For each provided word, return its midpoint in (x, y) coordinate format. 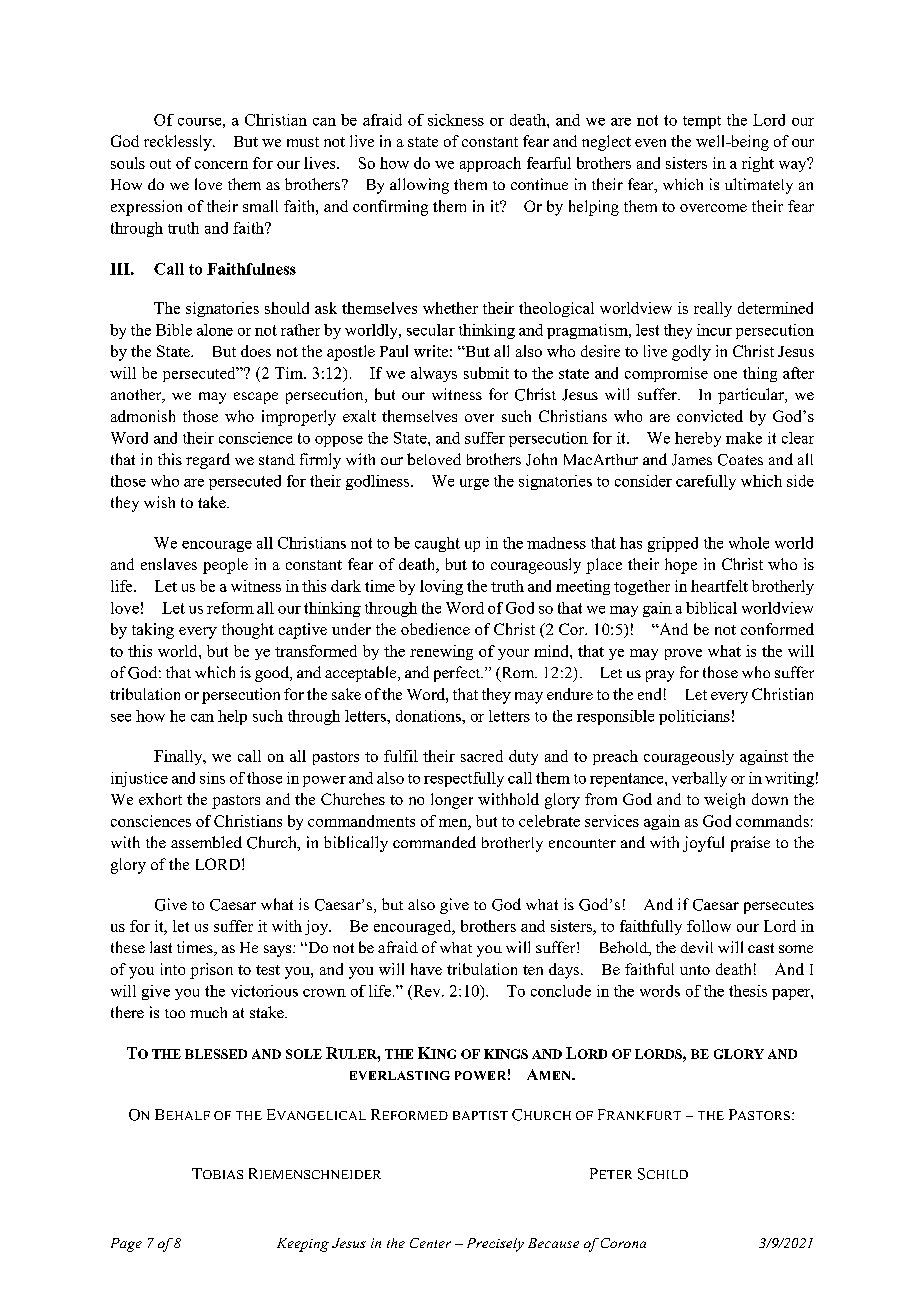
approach (490, 164)
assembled (206, 842)
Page (126, 1245)
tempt (702, 122)
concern (221, 165)
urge (474, 484)
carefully (706, 482)
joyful (703, 844)
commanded (434, 842)
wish (159, 502)
